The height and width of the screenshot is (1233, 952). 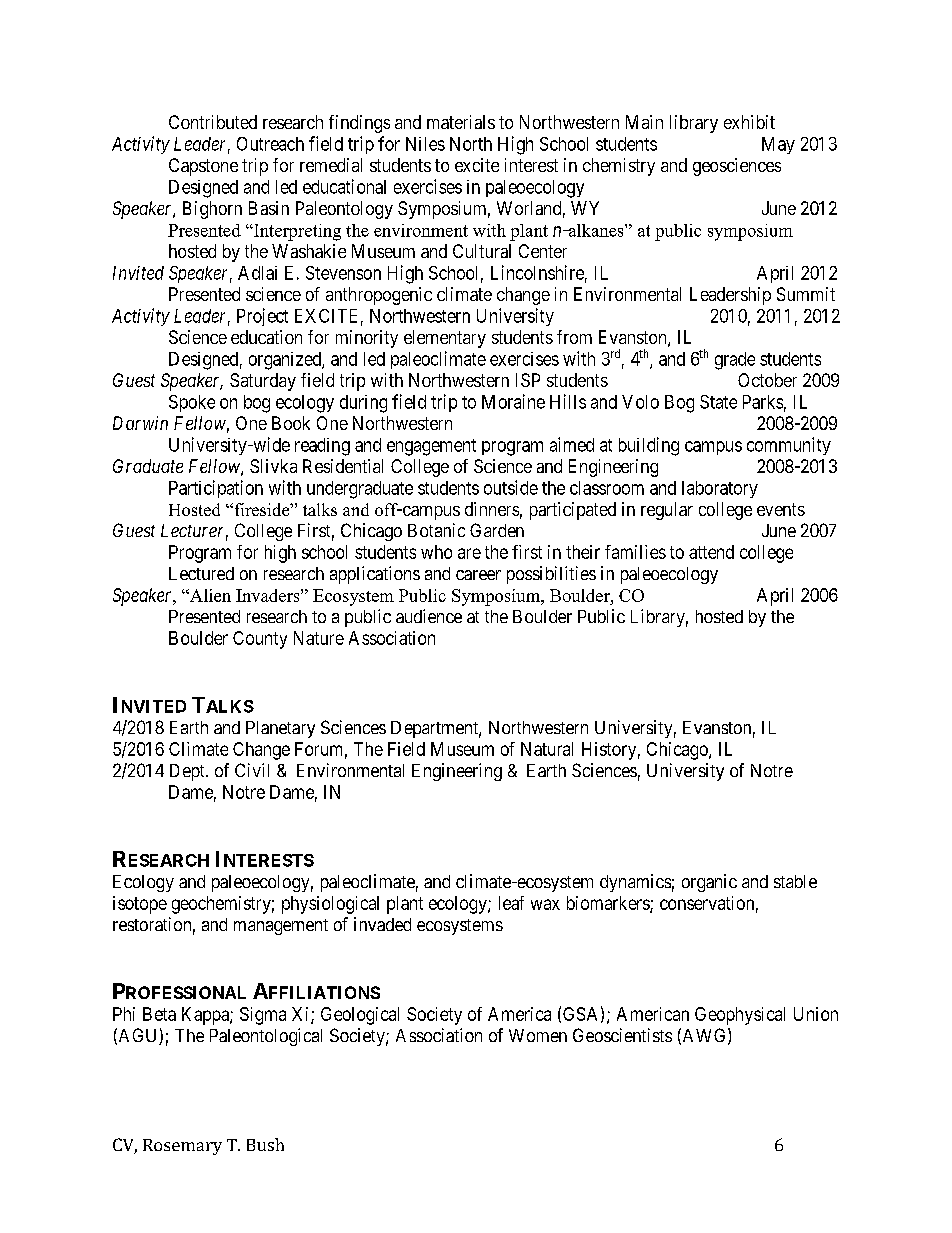 I want to click on Natural, so click(x=547, y=749).
